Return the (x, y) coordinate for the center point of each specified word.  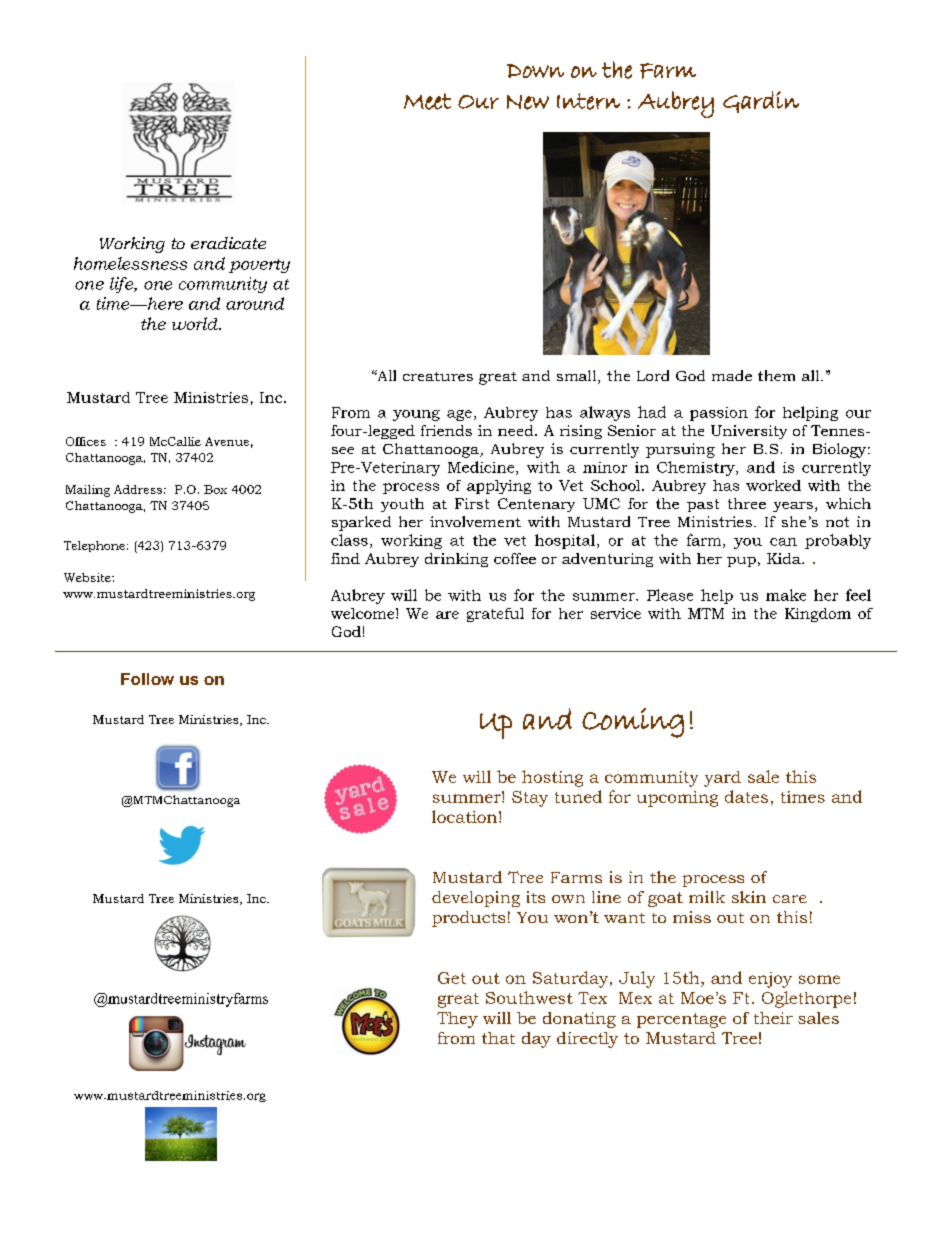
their (773, 1018)
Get (452, 978)
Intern (588, 101)
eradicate (228, 243)
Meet (427, 101)
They (457, 1020)
